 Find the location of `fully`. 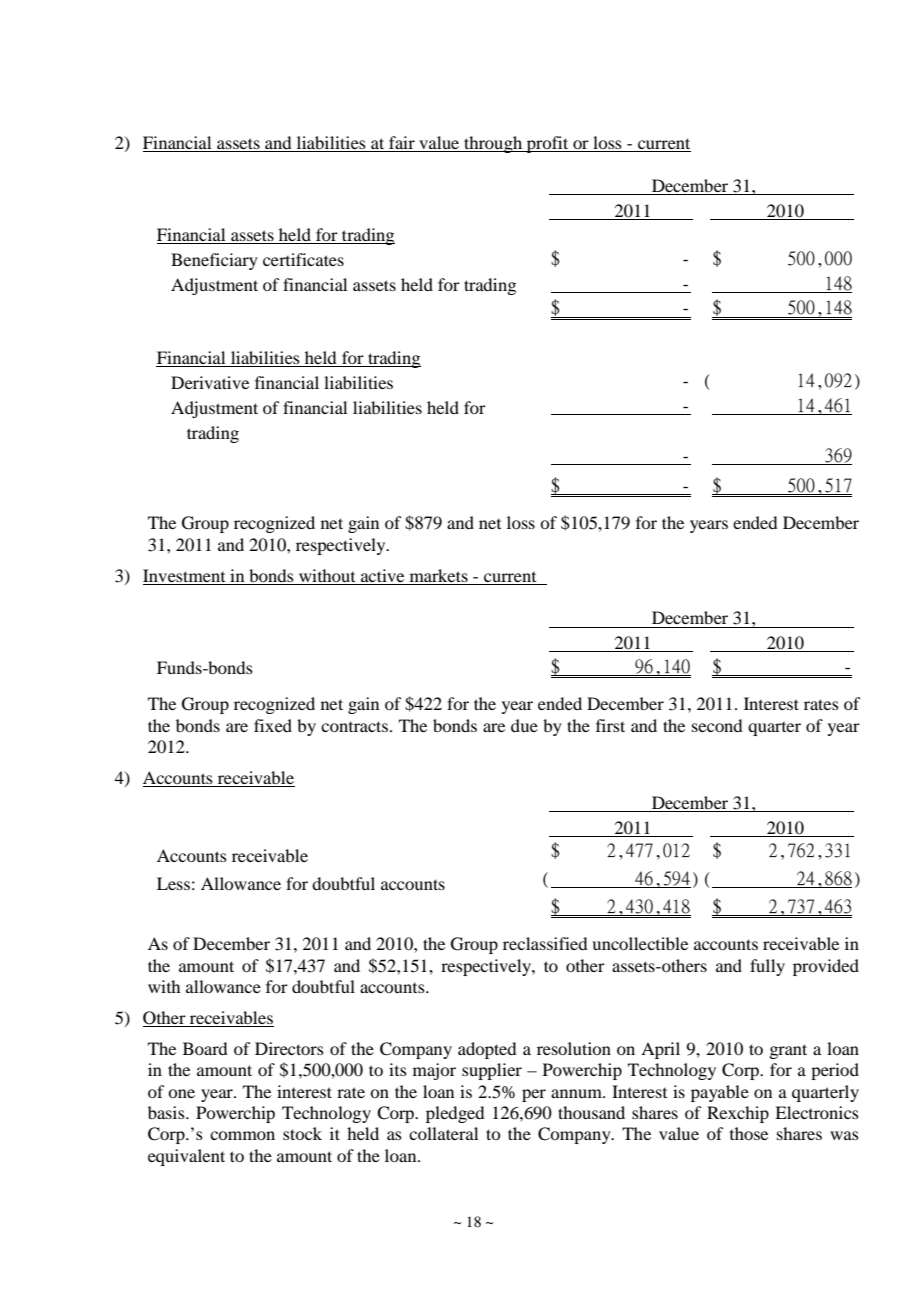

fully is located at coordinates (767, 967).
